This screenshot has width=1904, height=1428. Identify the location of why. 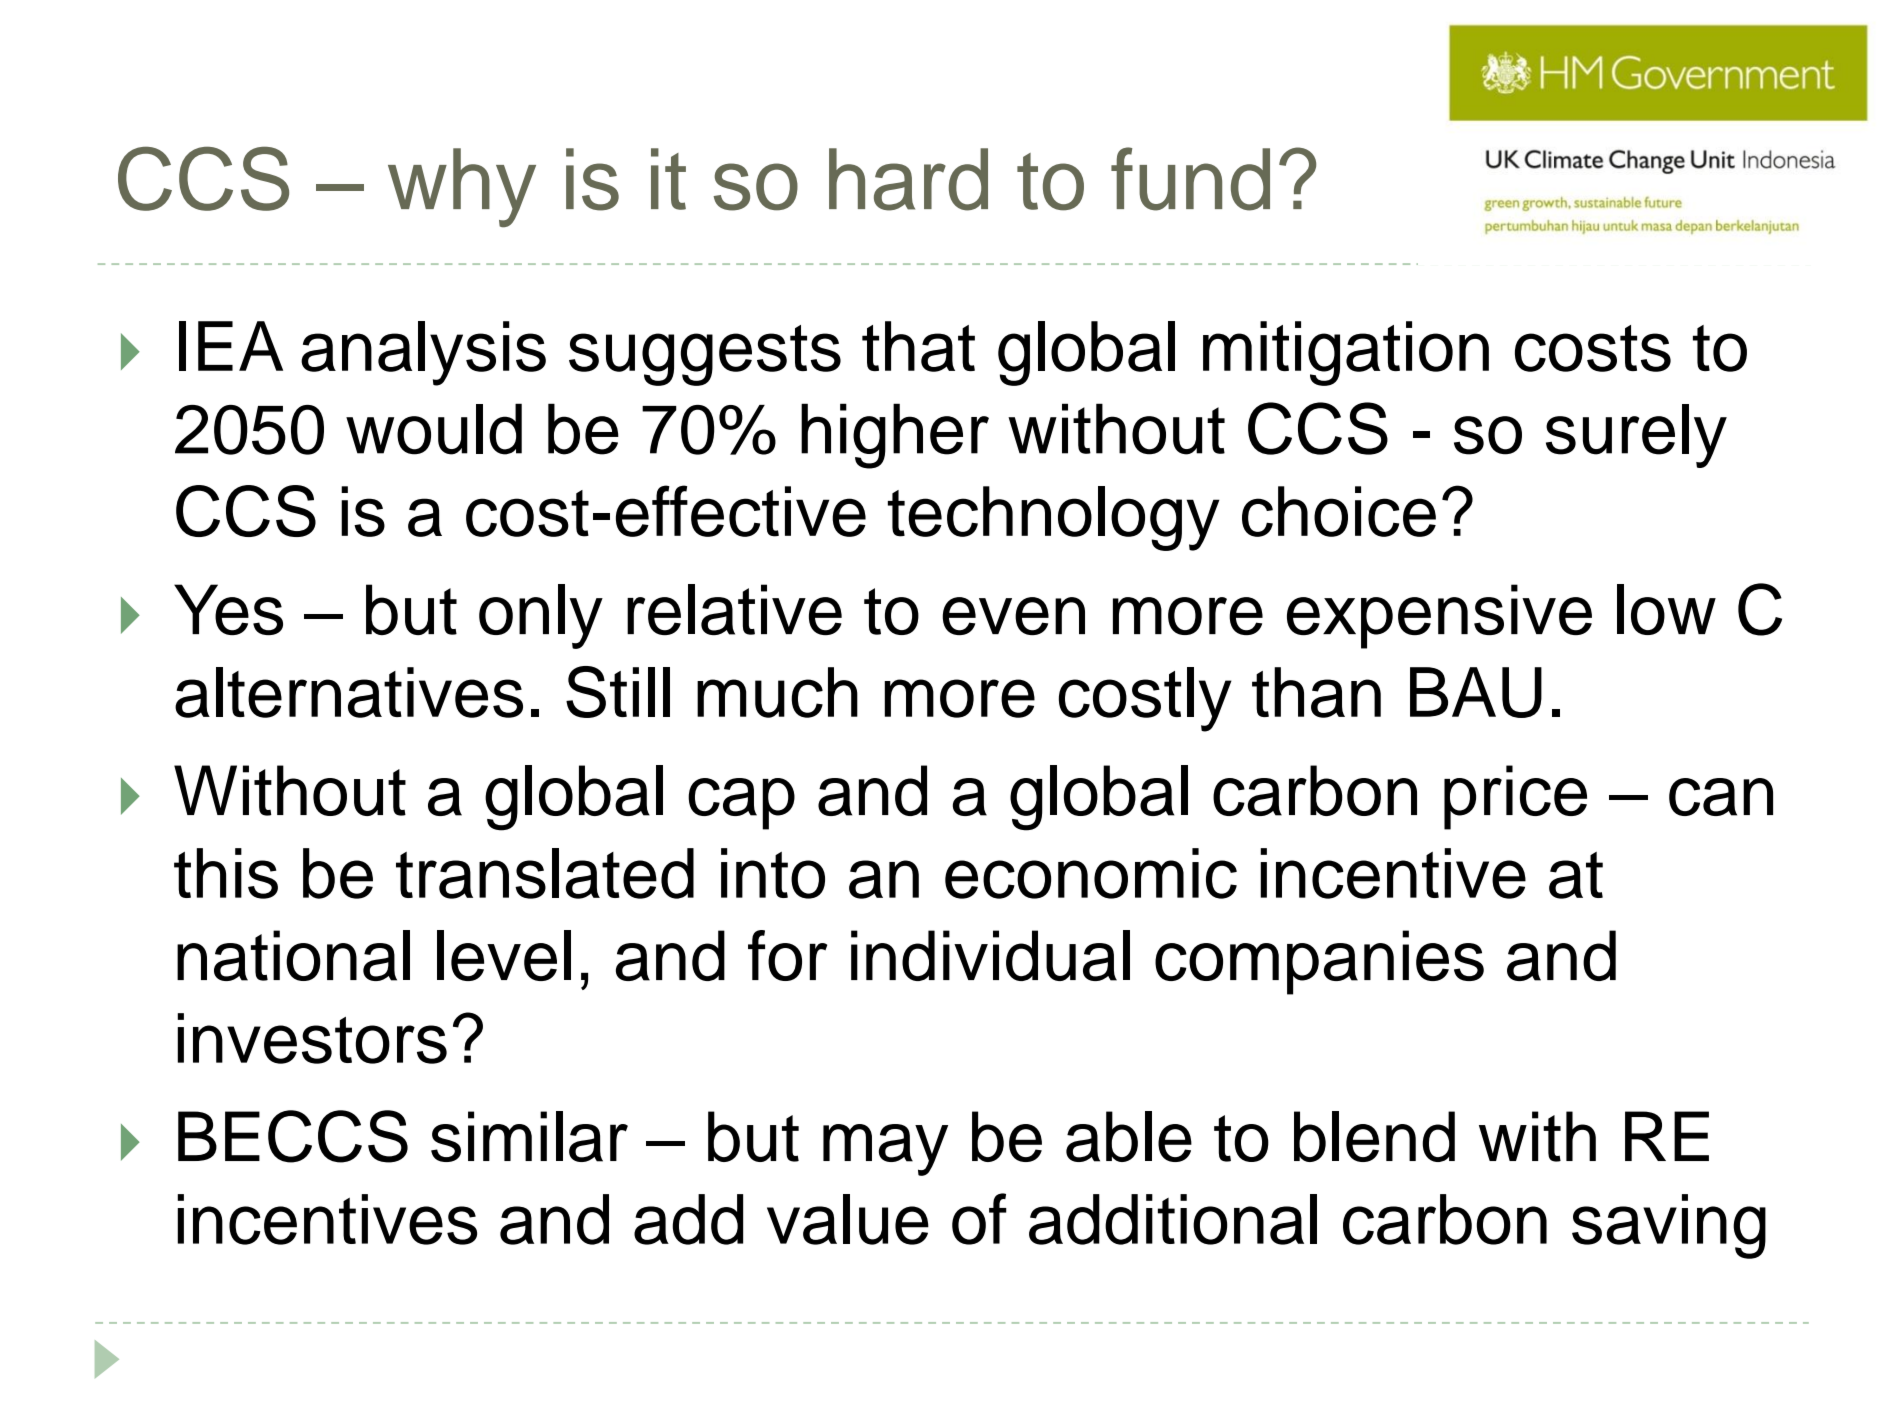
(462, 188).
